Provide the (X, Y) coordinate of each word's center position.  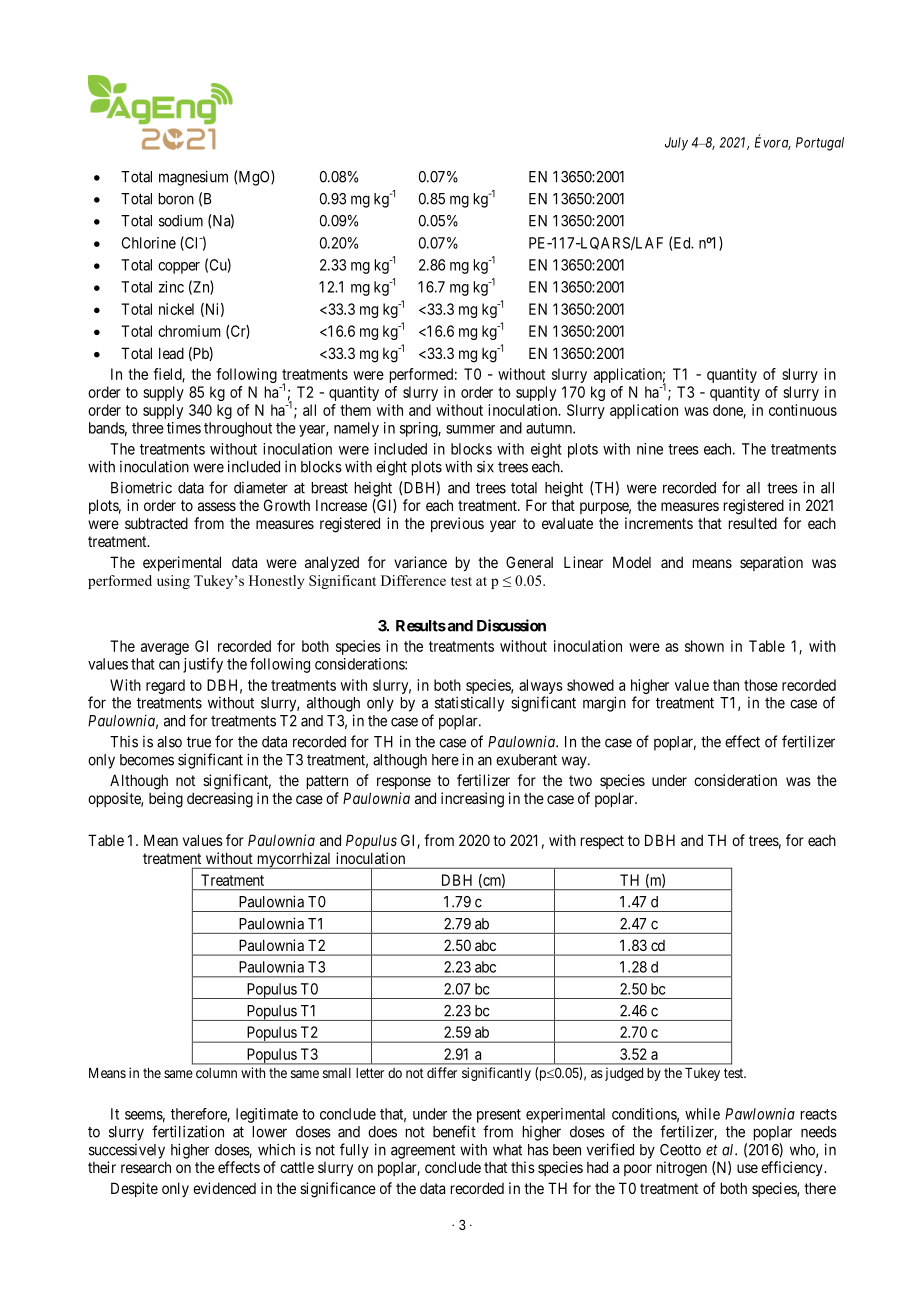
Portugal (820, 144)
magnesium (193, 178)
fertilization (188, 1131)
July (676, 144)
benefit (454, 1131)
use (747, 1168)
